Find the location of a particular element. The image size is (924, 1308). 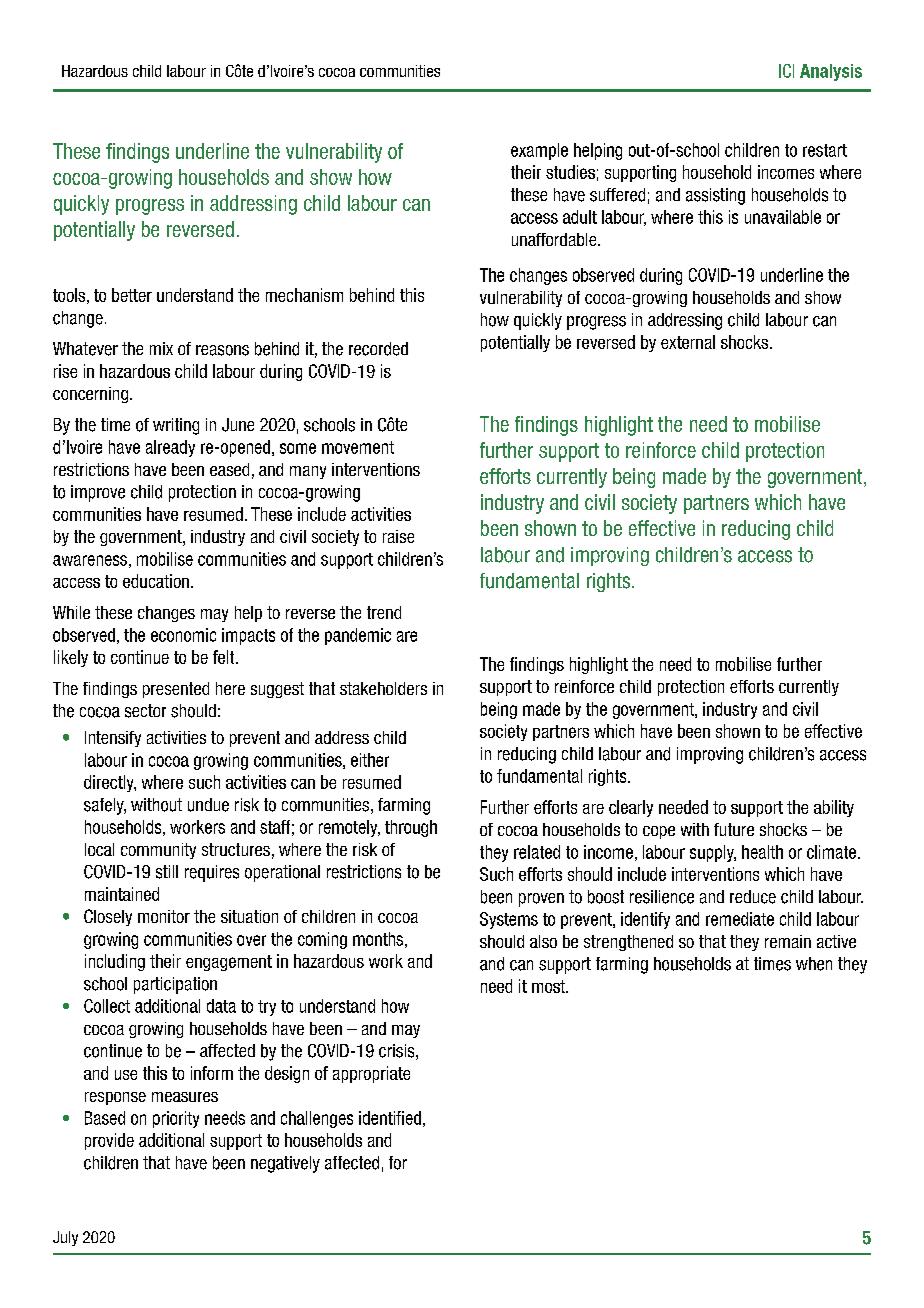

identified is located at coordinates (390, 1118).
